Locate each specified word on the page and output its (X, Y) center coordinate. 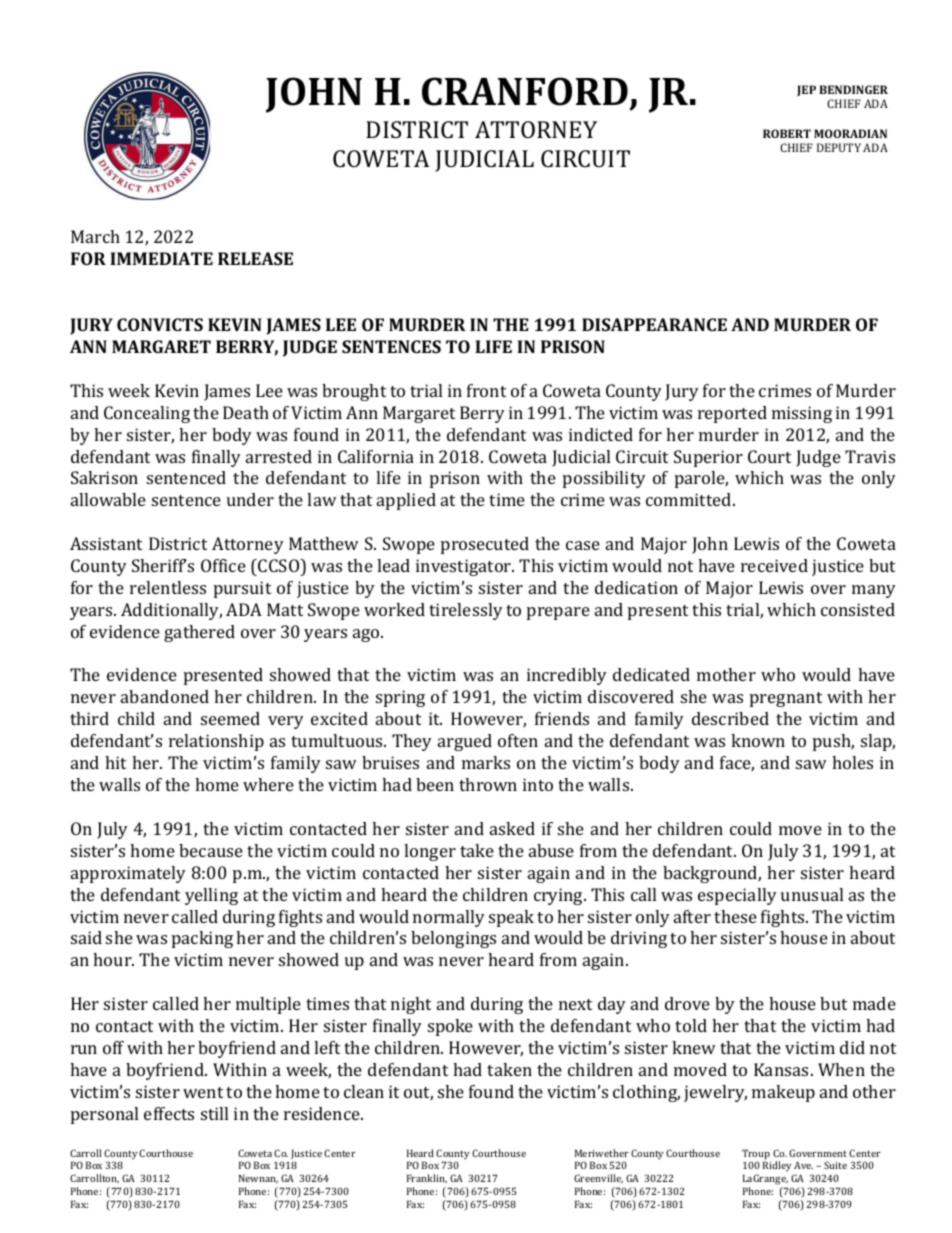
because (211, 850)
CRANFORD (525, 91)
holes (852, 762)
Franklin (427, 1179)
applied (406, 501)
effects (169, 1113)
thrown (488, 784)
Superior (708, 458)
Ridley (777, 1166)
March (95, 236)
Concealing (147, 414)
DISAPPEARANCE (654, 324)
